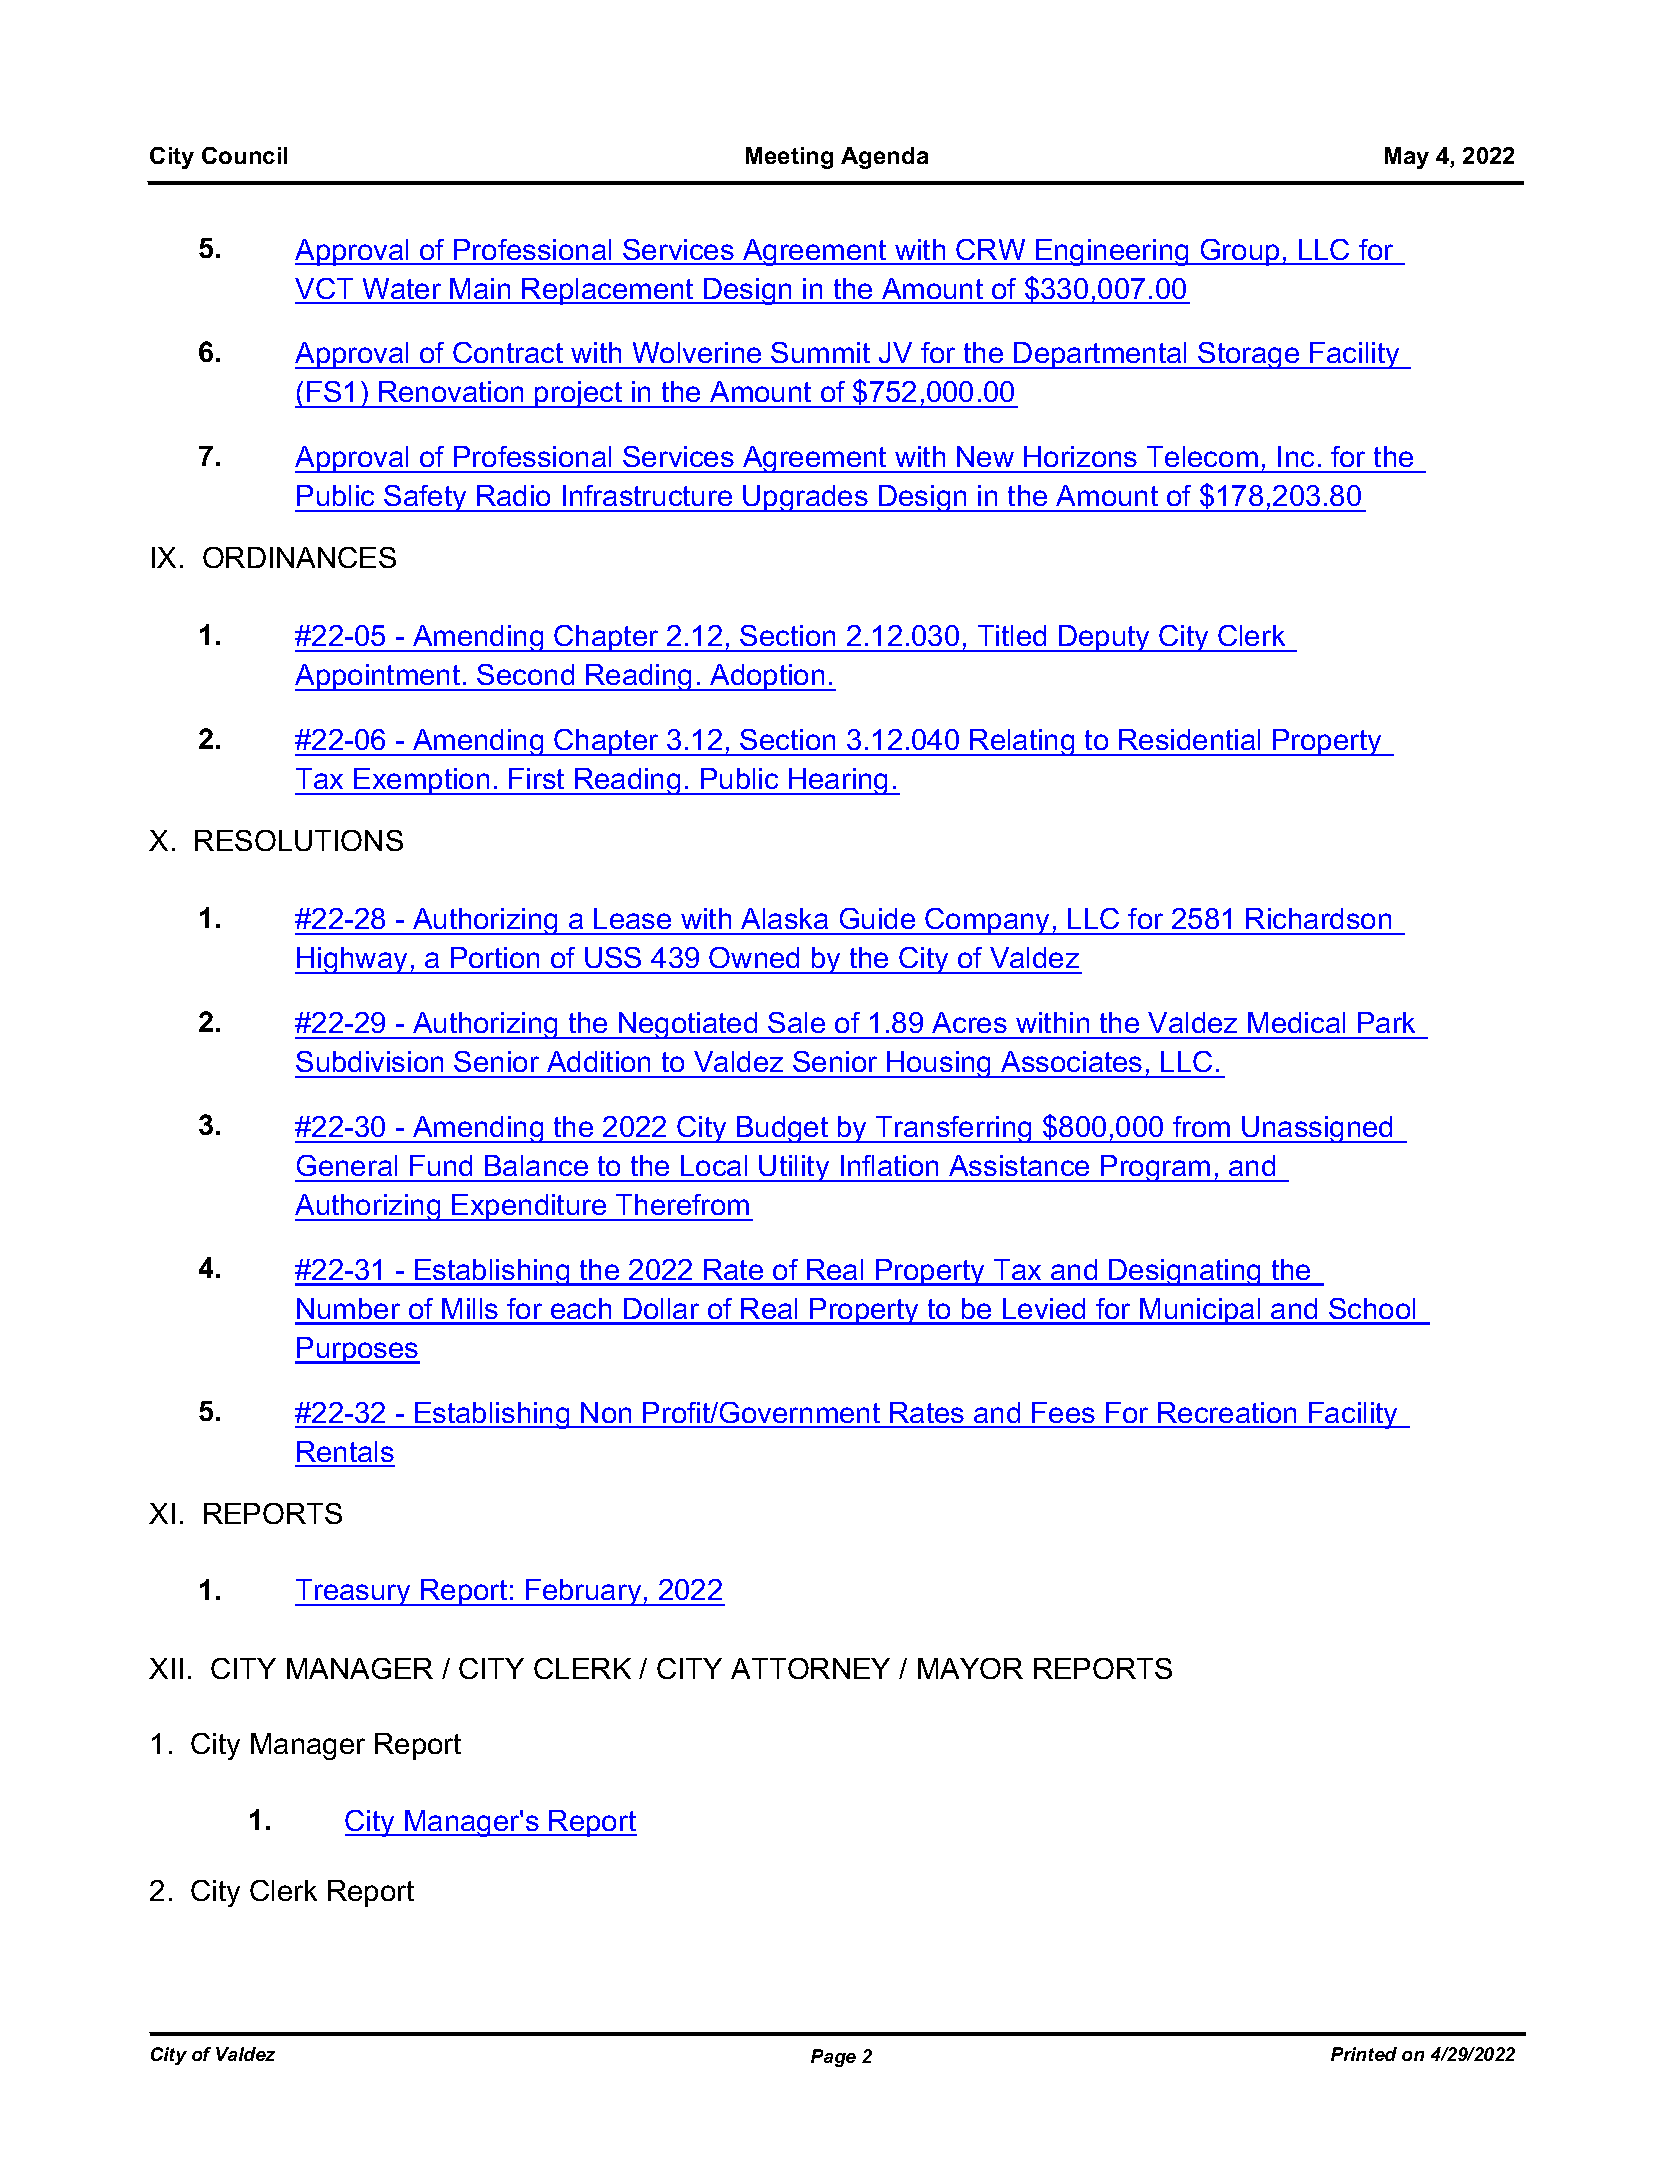  Describe the element at coordinates (1364, 2054) in the screenshot. I see `Printed` at that location.
